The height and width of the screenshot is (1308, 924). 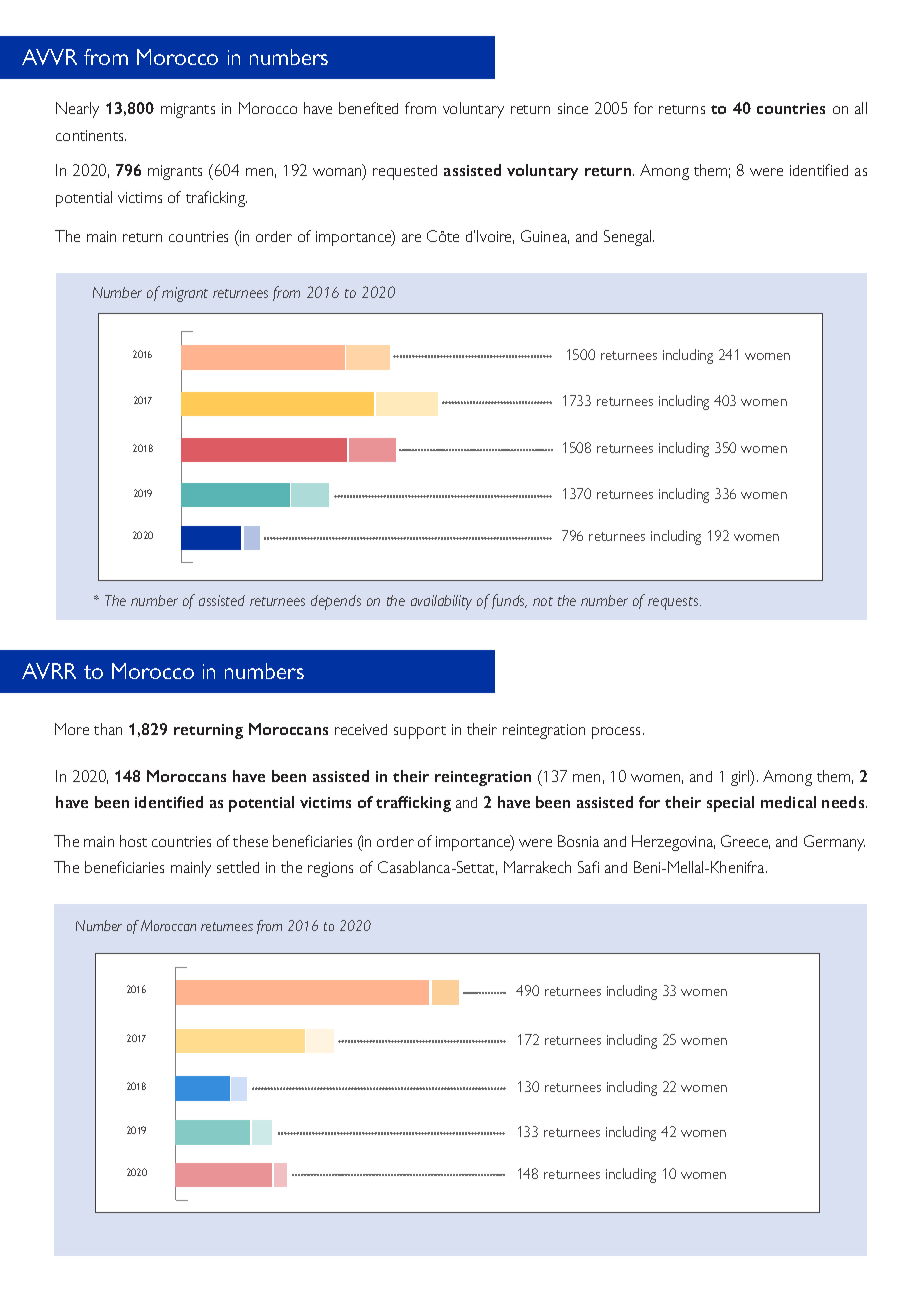 I want to click on Greece, so click(x=745, y=842).
